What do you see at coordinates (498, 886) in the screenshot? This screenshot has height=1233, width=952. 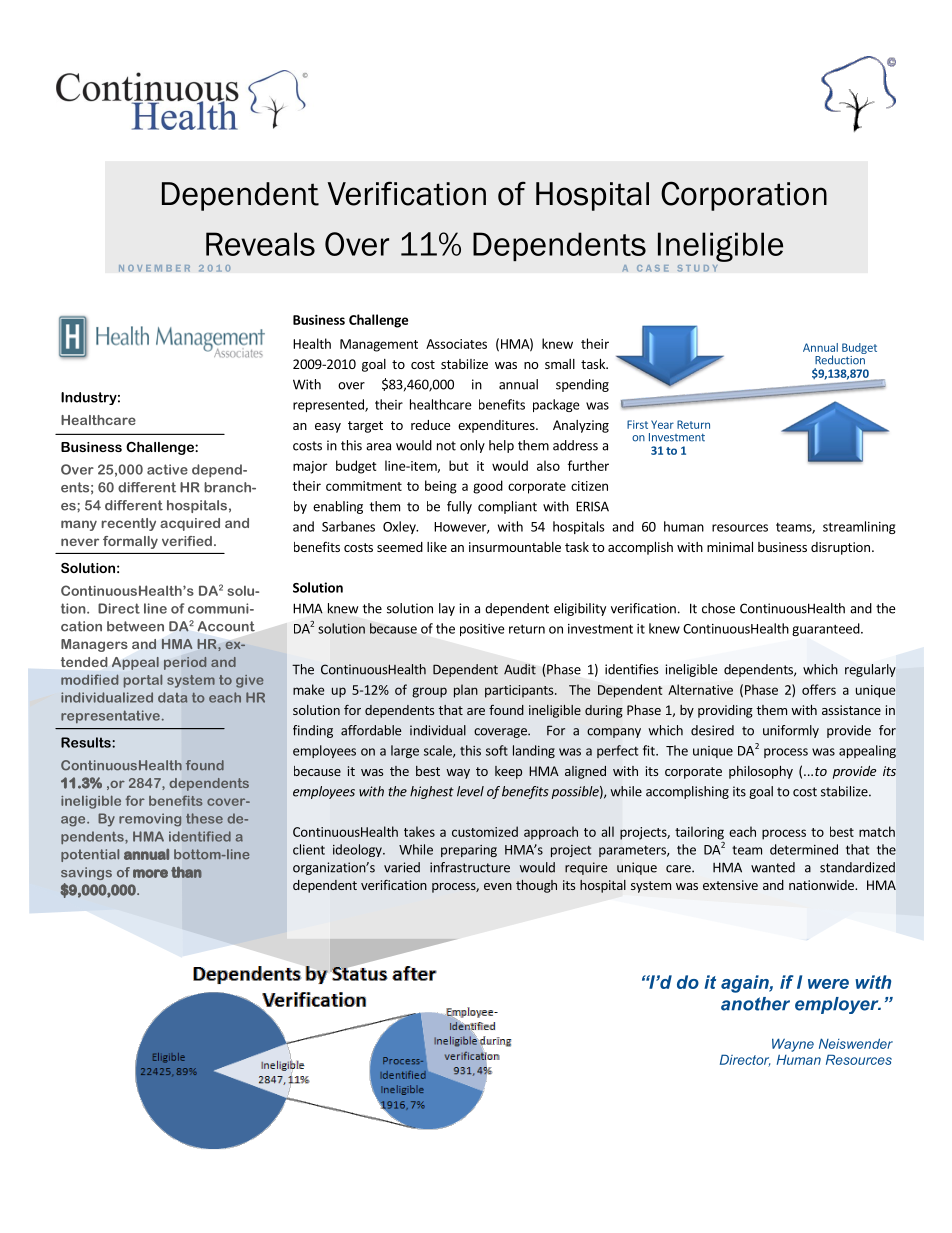 I see `even` at bounding box center [498, 886].
